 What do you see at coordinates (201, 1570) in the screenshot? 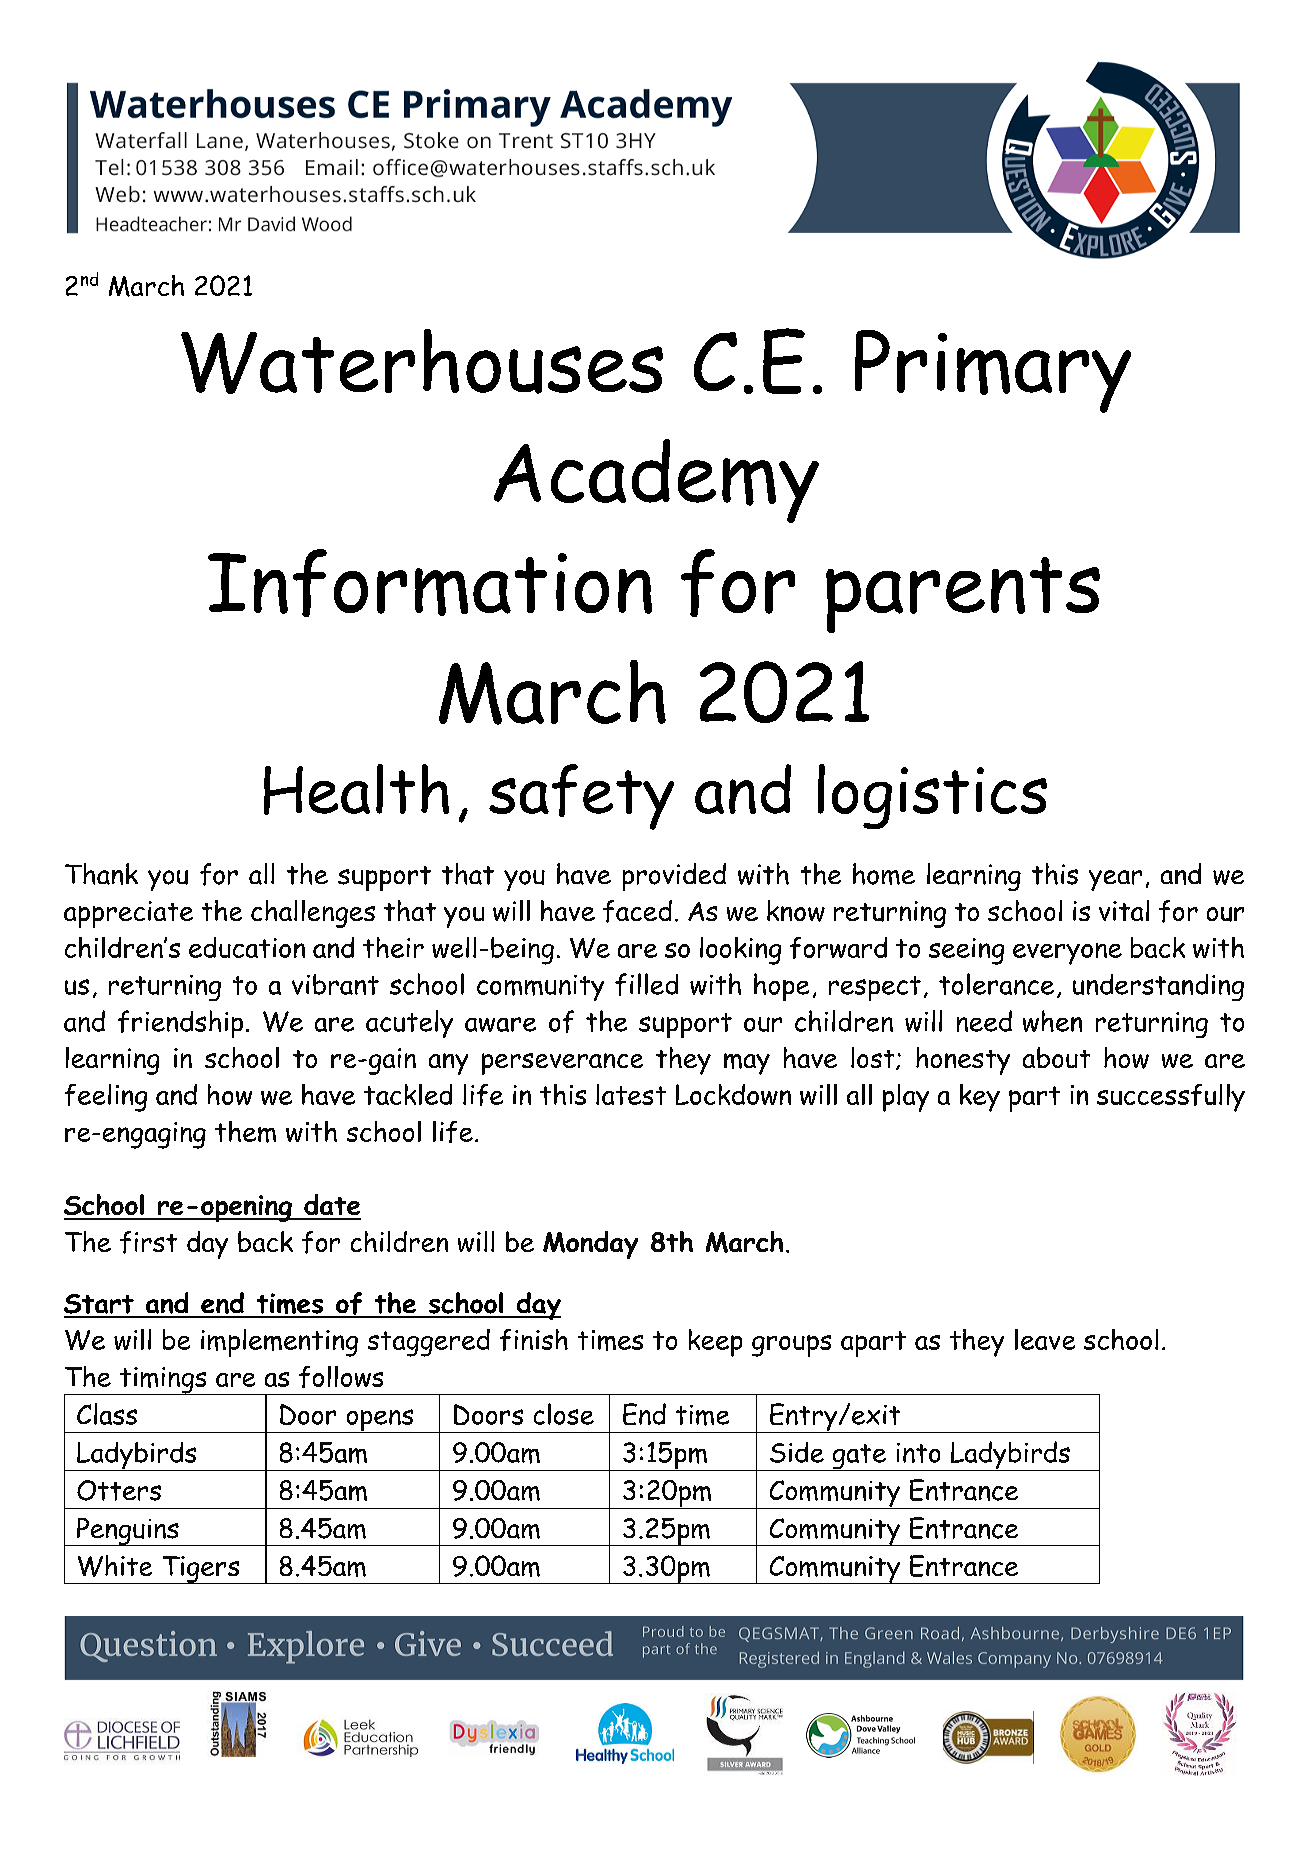
I see `Tigers` at bounding box center [201, 1570].
